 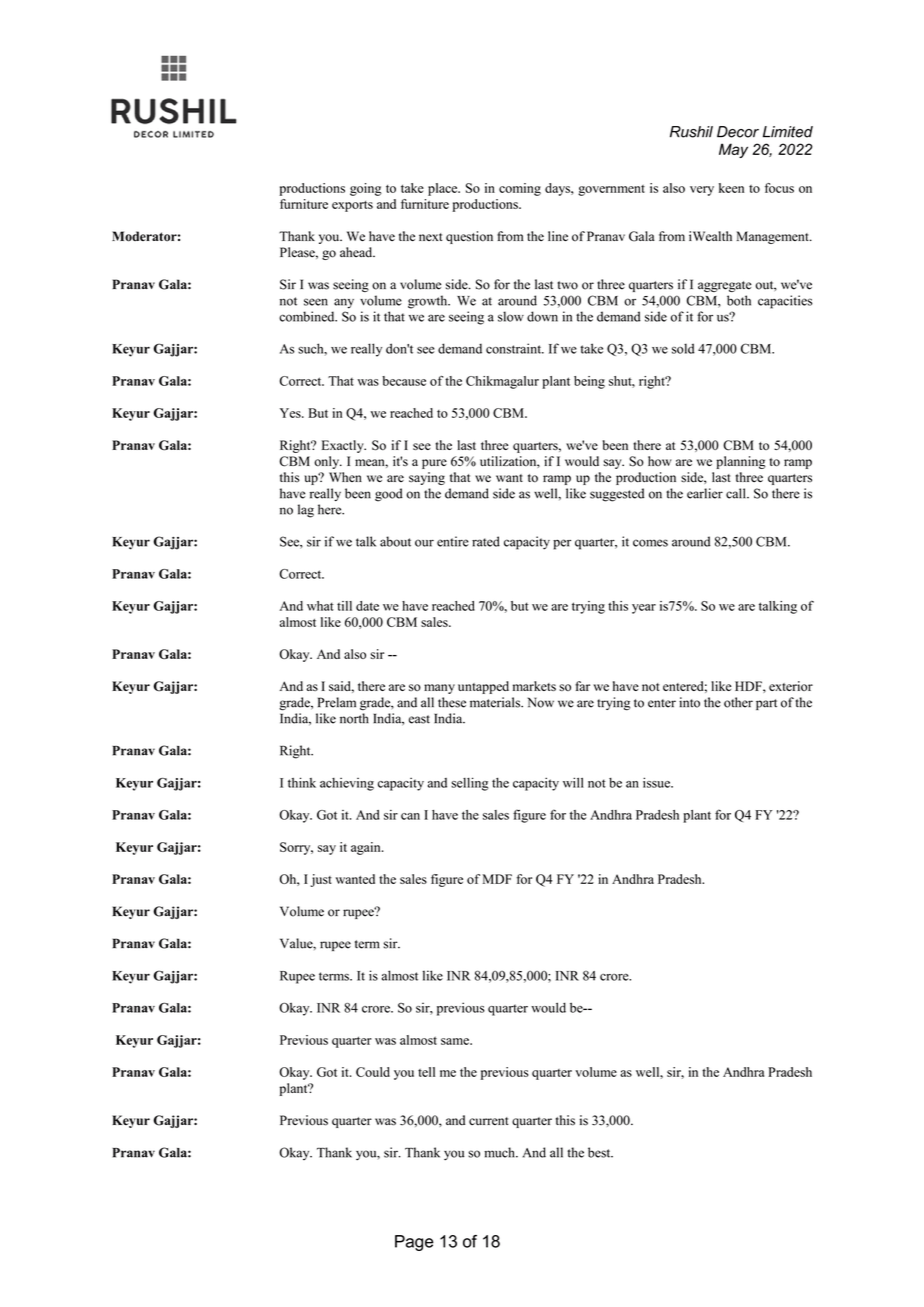 I want to click on May, so click(x=733, y=150).
